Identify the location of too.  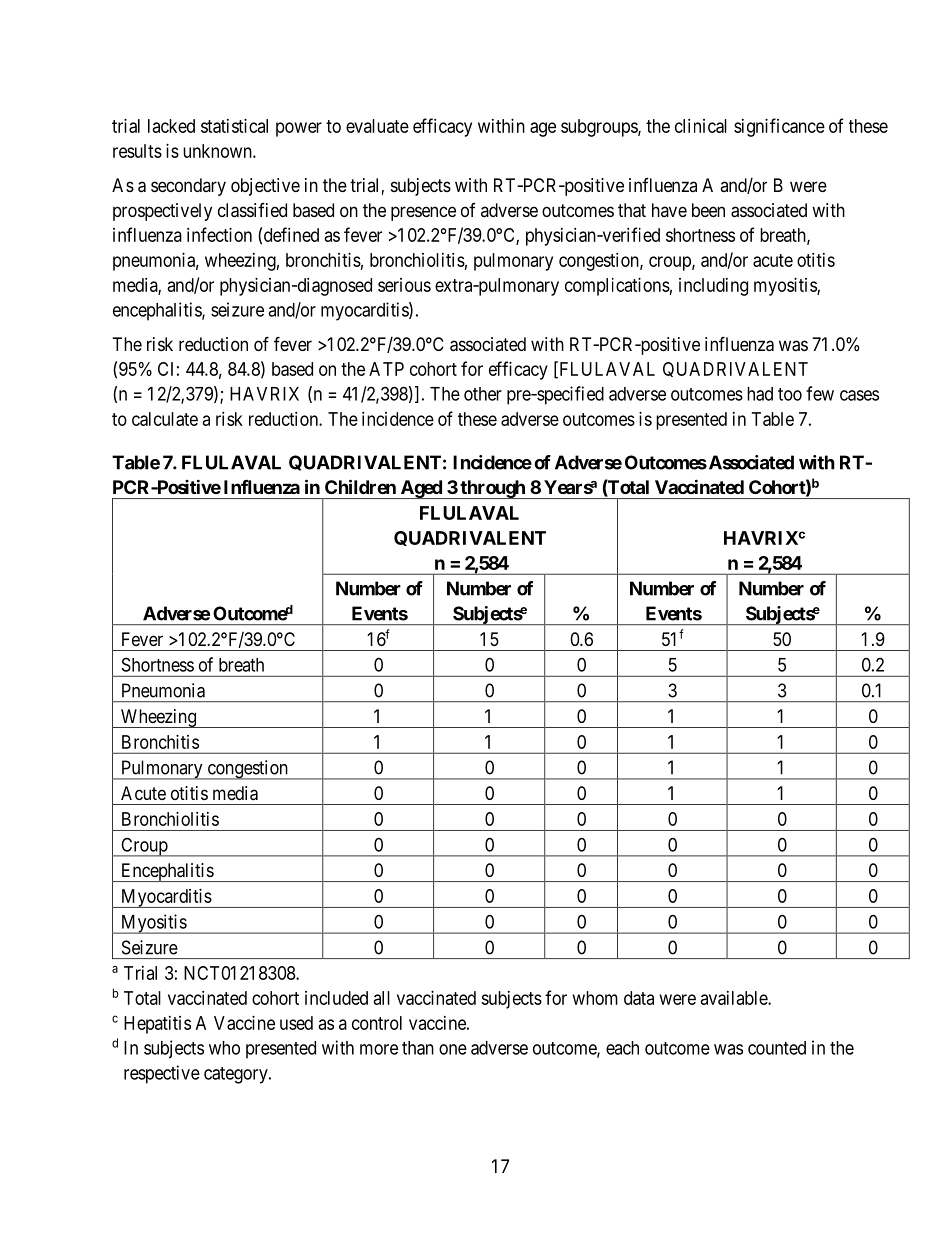
(790, 394).
